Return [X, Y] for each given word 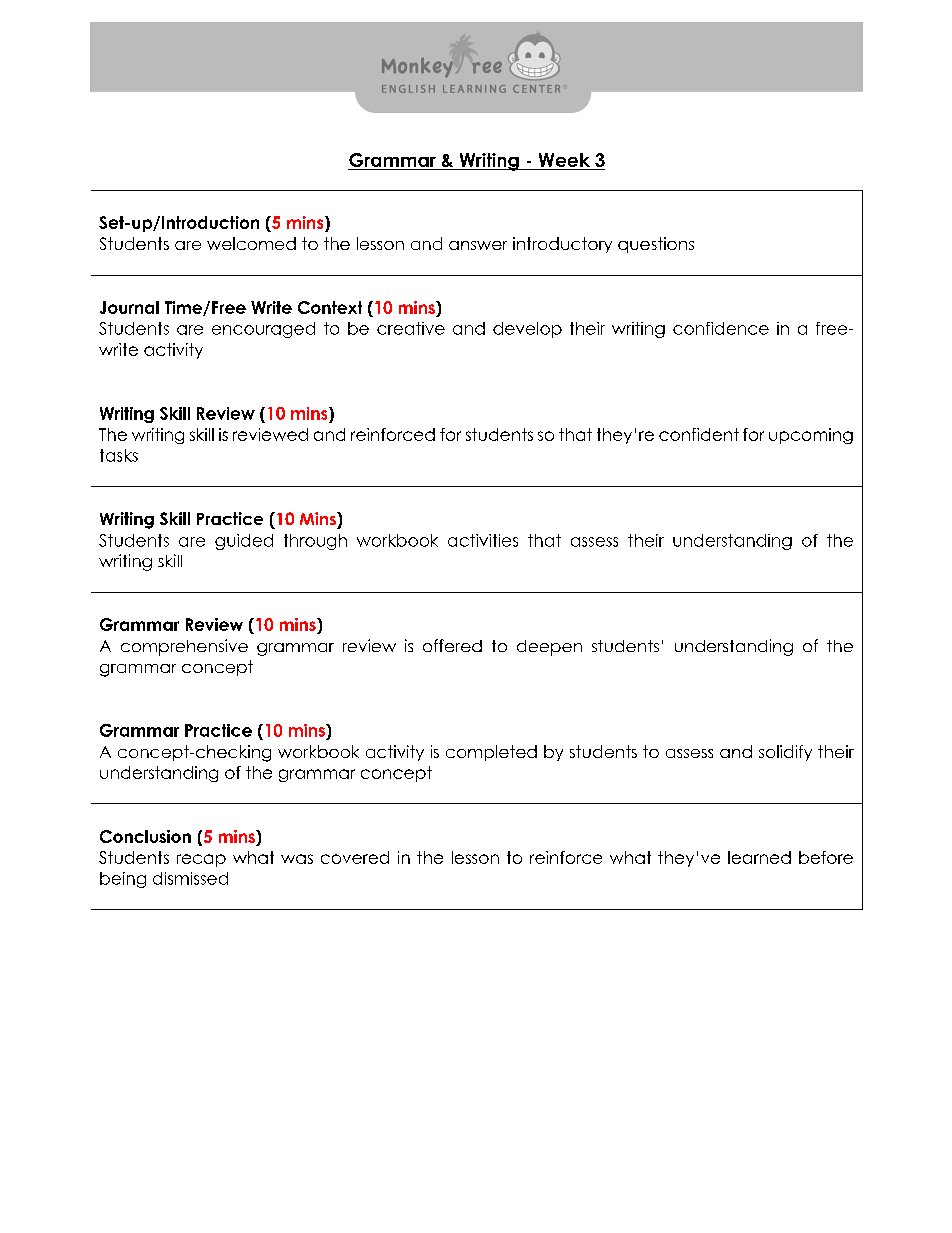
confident [699, 434]
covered [355, 857]
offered [452, 645]
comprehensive [184, 647]
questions [656, 245]
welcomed [251, 243]
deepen [549, 648]
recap [201, 860]
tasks [119, 455]
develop [527, 330]
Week [564, 161]
